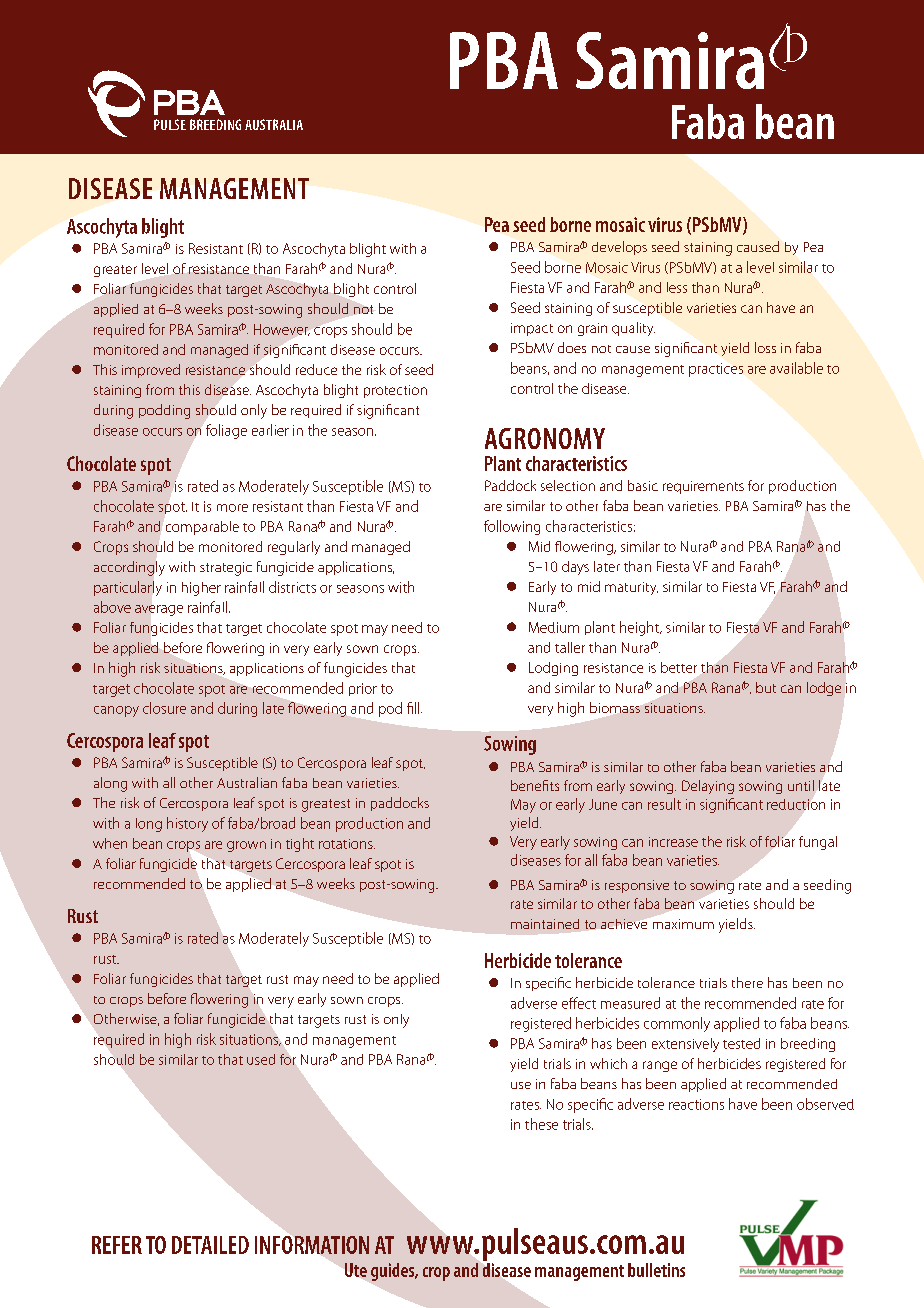 The width and height of the screenshot is (924, 1308). What do you see at coordinates (246, 846) in the screenshot?
I see `grown` at bounding box center [246, 846].
